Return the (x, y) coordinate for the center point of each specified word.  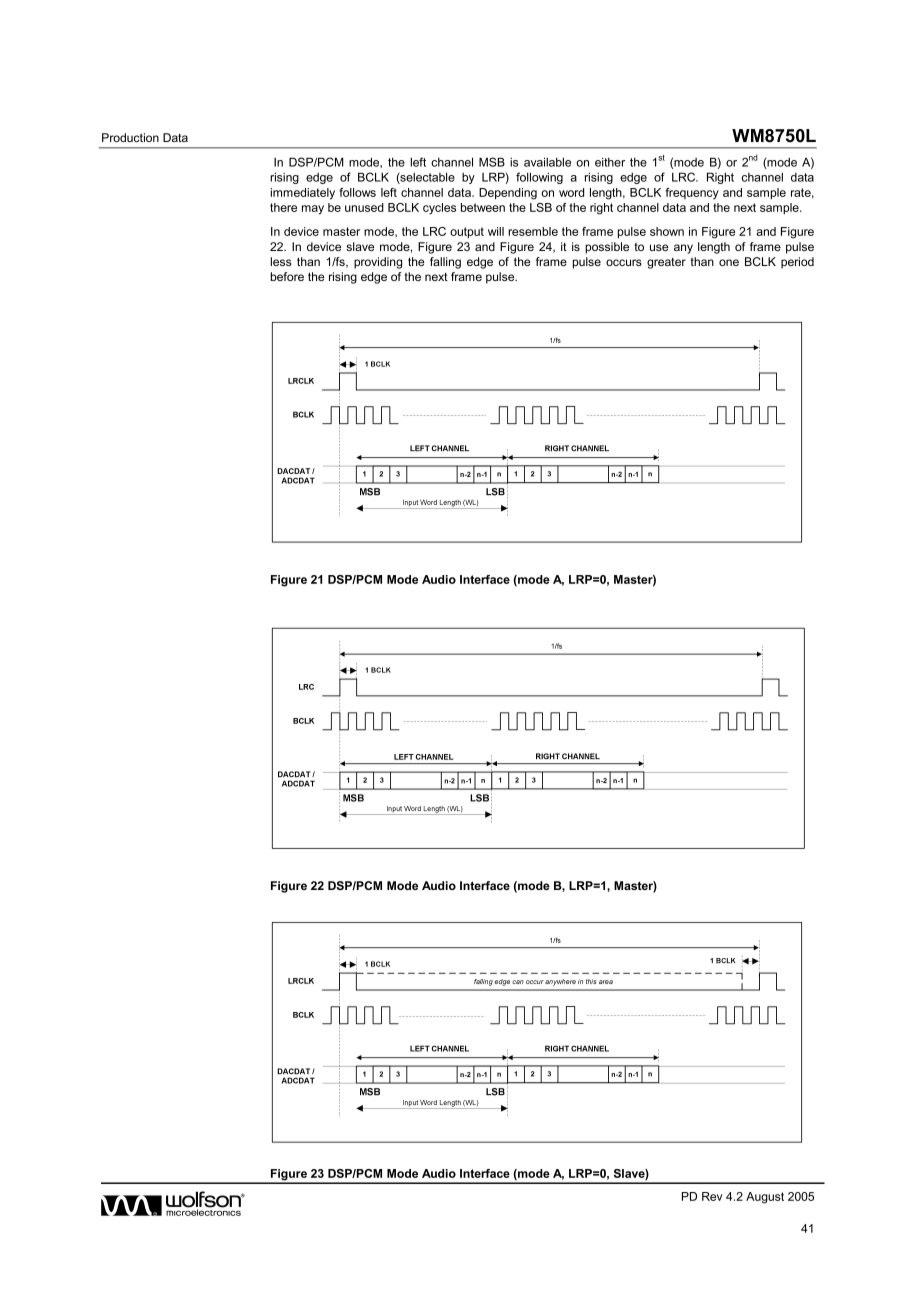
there (283, 207)
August (765, 1198)
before (287, 276)
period (797, 263)
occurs (624, 262)
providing (378, 263)
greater (666, 263)
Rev (712, 1196)
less (281, 261)
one (729, 262)
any (683, 249)
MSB (492, 162)
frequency (692, 194)
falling (445, 263)
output (467, 232)
